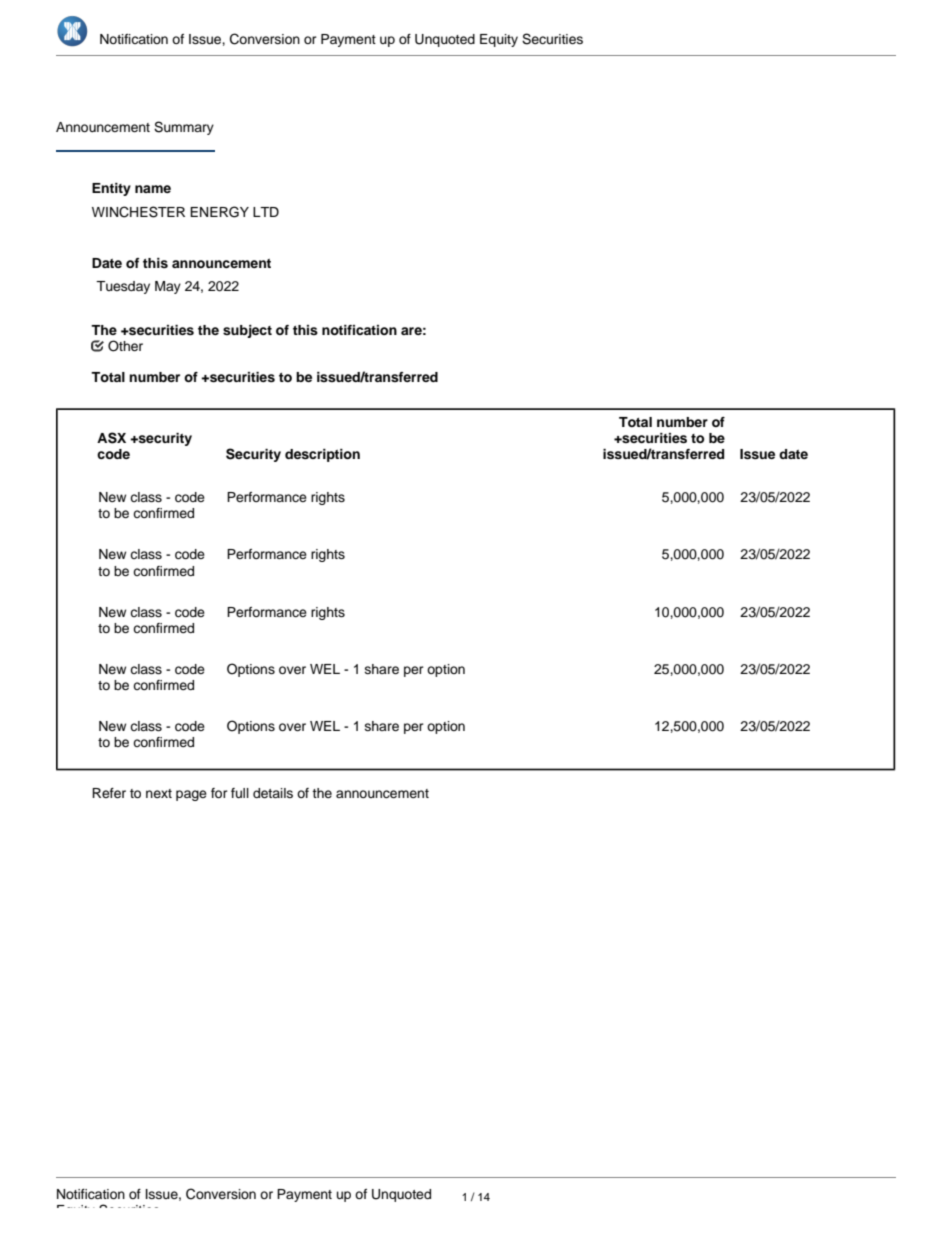 This page has width=952, height=1233. I want to click on full, so click(240, 793).
